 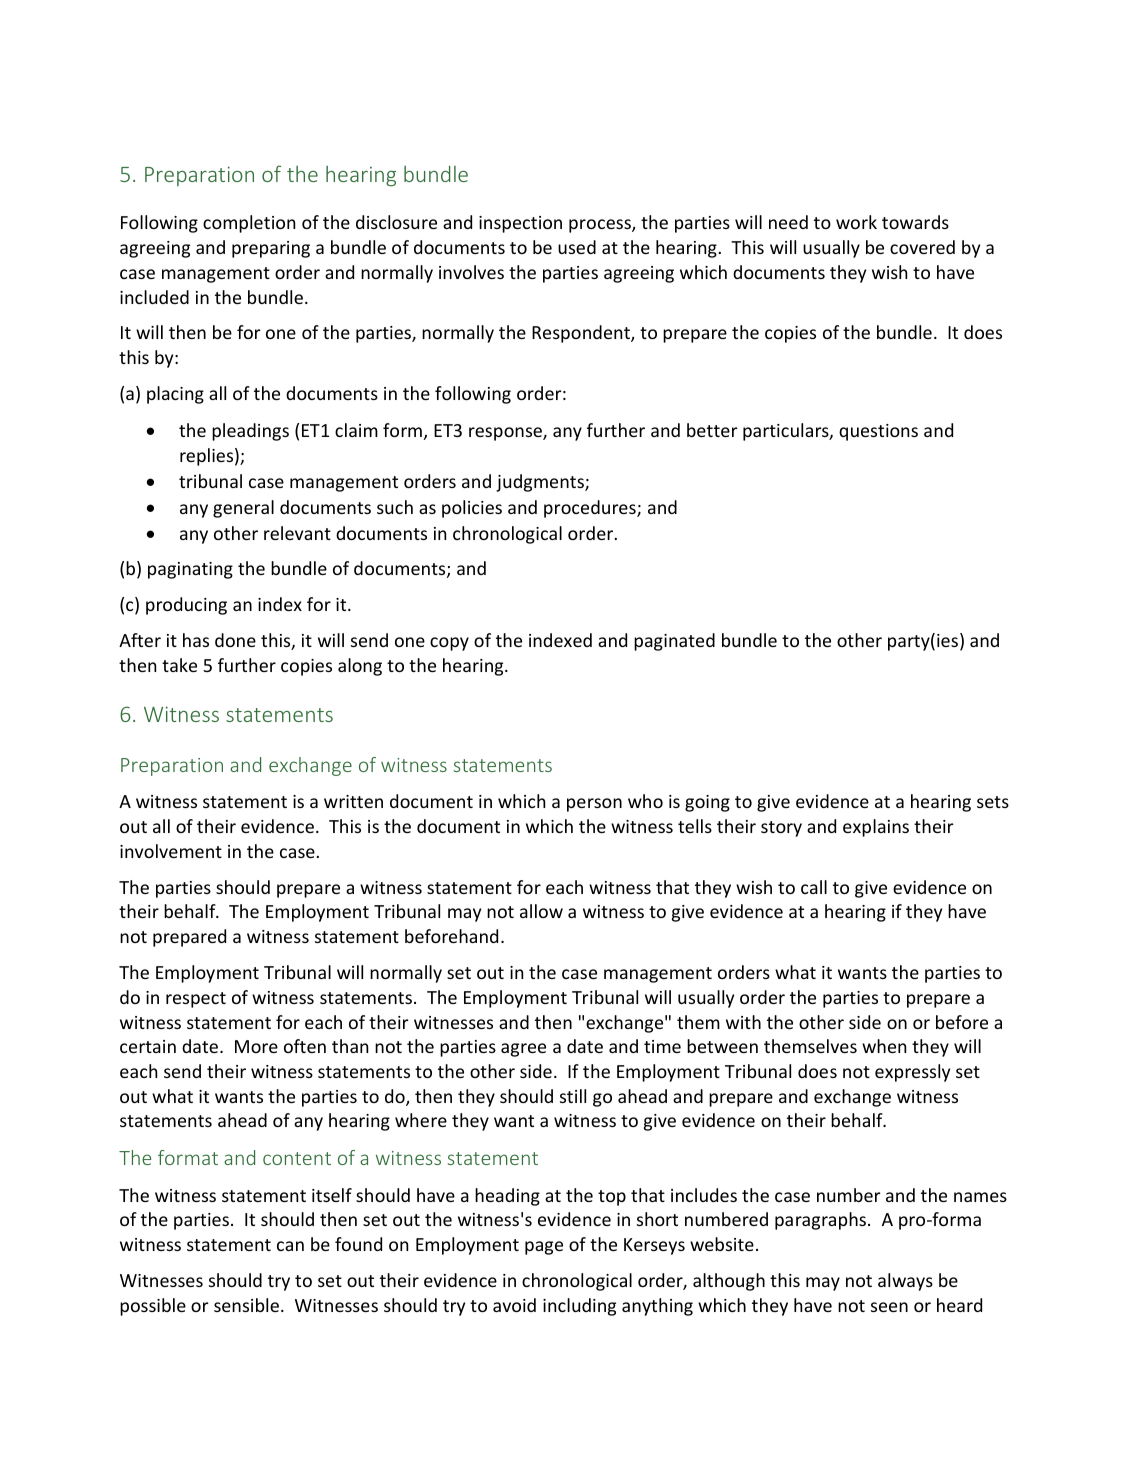 I want to click on preparing, so click(x=271, y=249).
